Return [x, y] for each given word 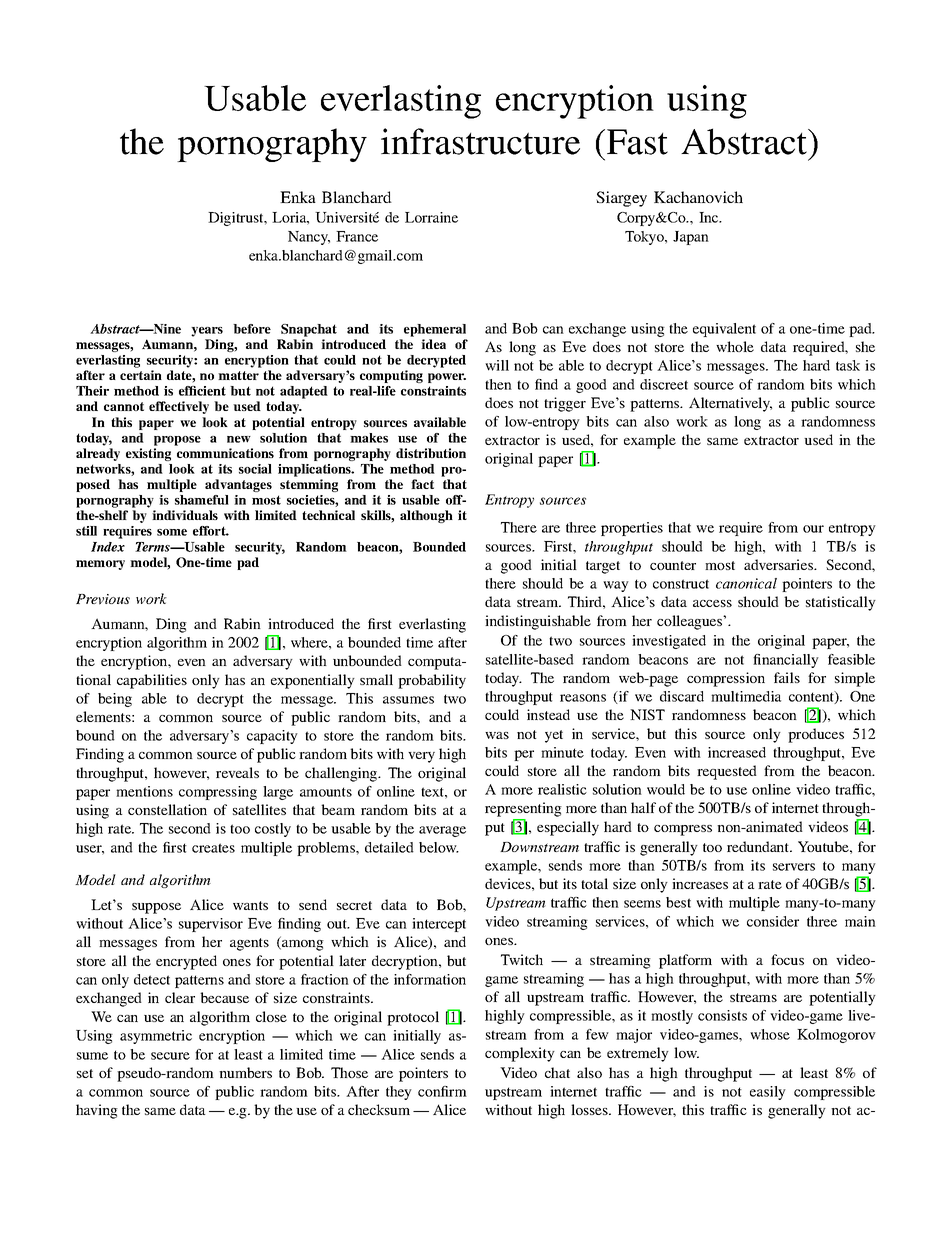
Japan [691, 238]
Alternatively [730, 404]
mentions [144, 791]
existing [148, 454]
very [421, 757]
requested [727, 772]
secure [170, 1056]
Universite [347, 217]
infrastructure [480, 141]
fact [422, 484]
